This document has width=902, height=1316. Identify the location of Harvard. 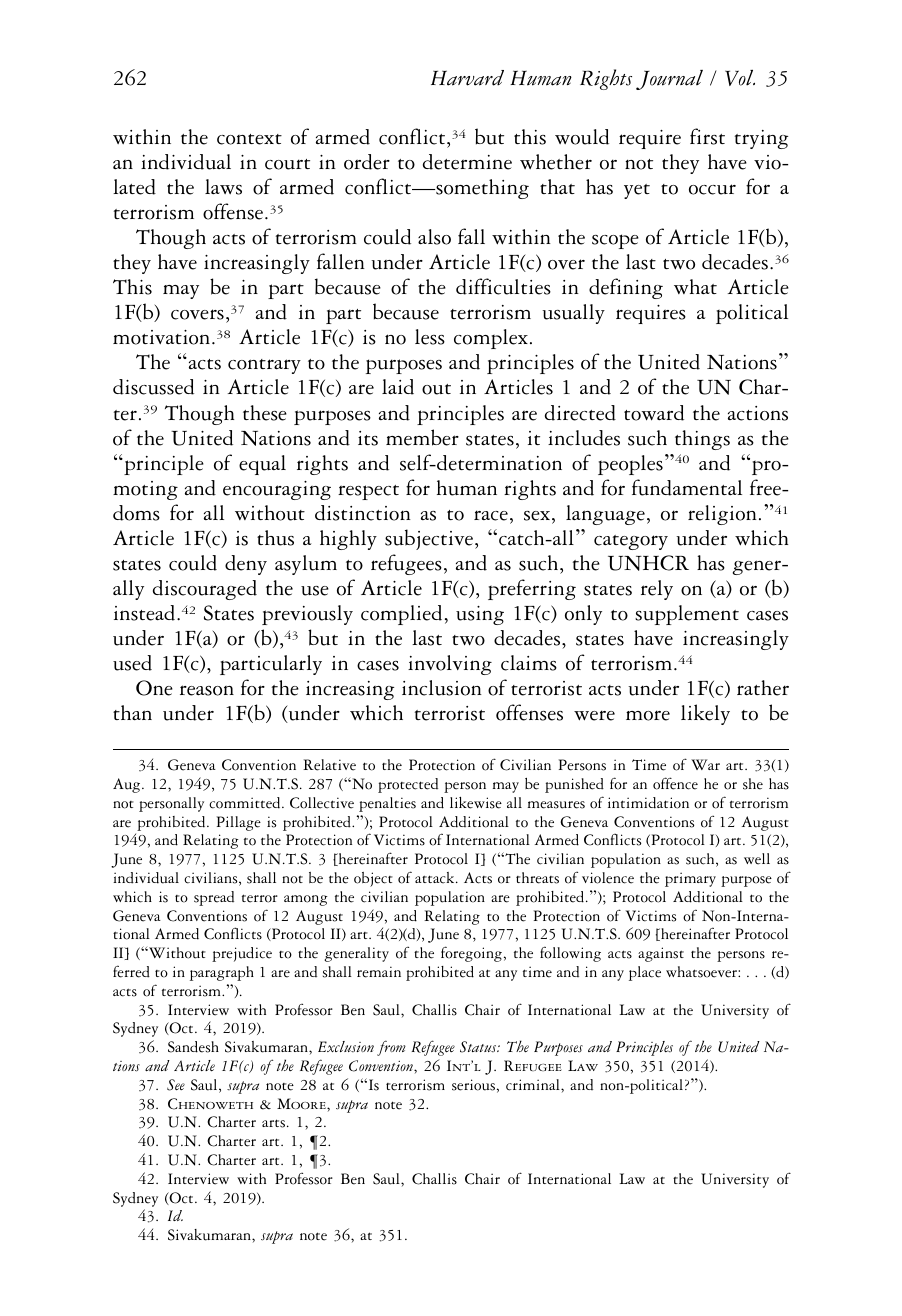
(467, 78).
